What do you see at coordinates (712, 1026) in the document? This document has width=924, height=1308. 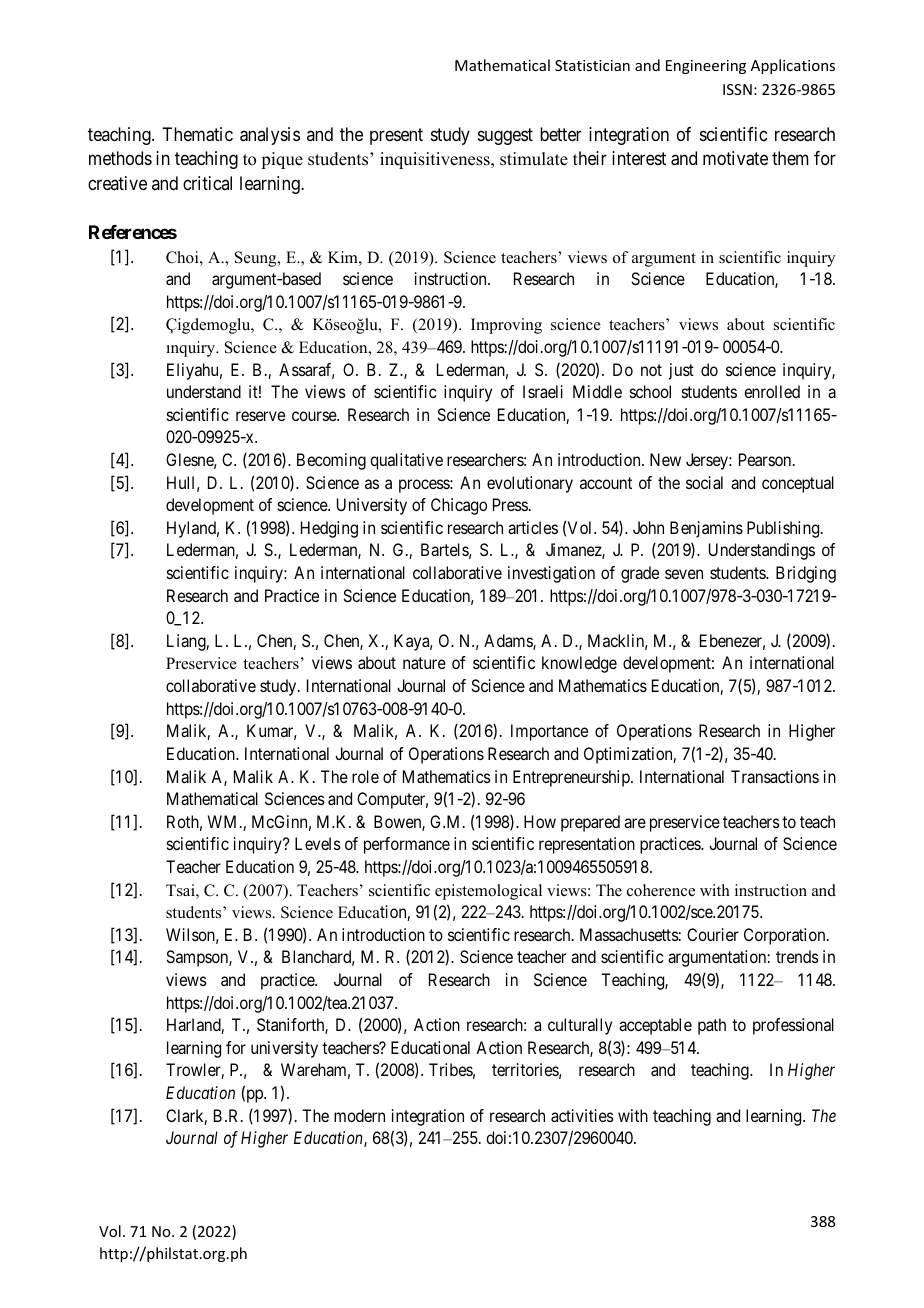 I see `path` at bounding box center [712, 1026].
